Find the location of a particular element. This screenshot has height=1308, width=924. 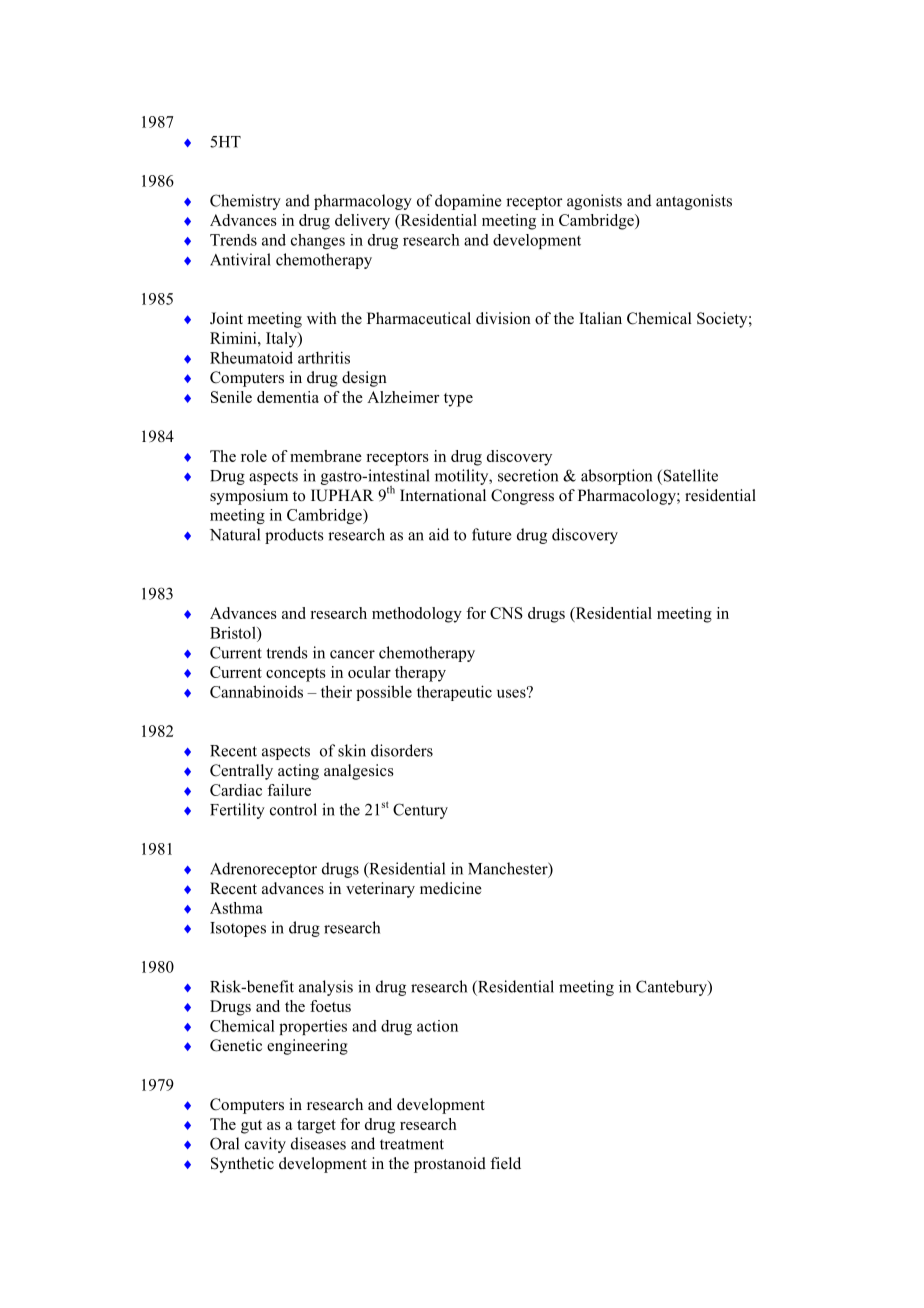

dopamine is located at coordinates (468, 202).
